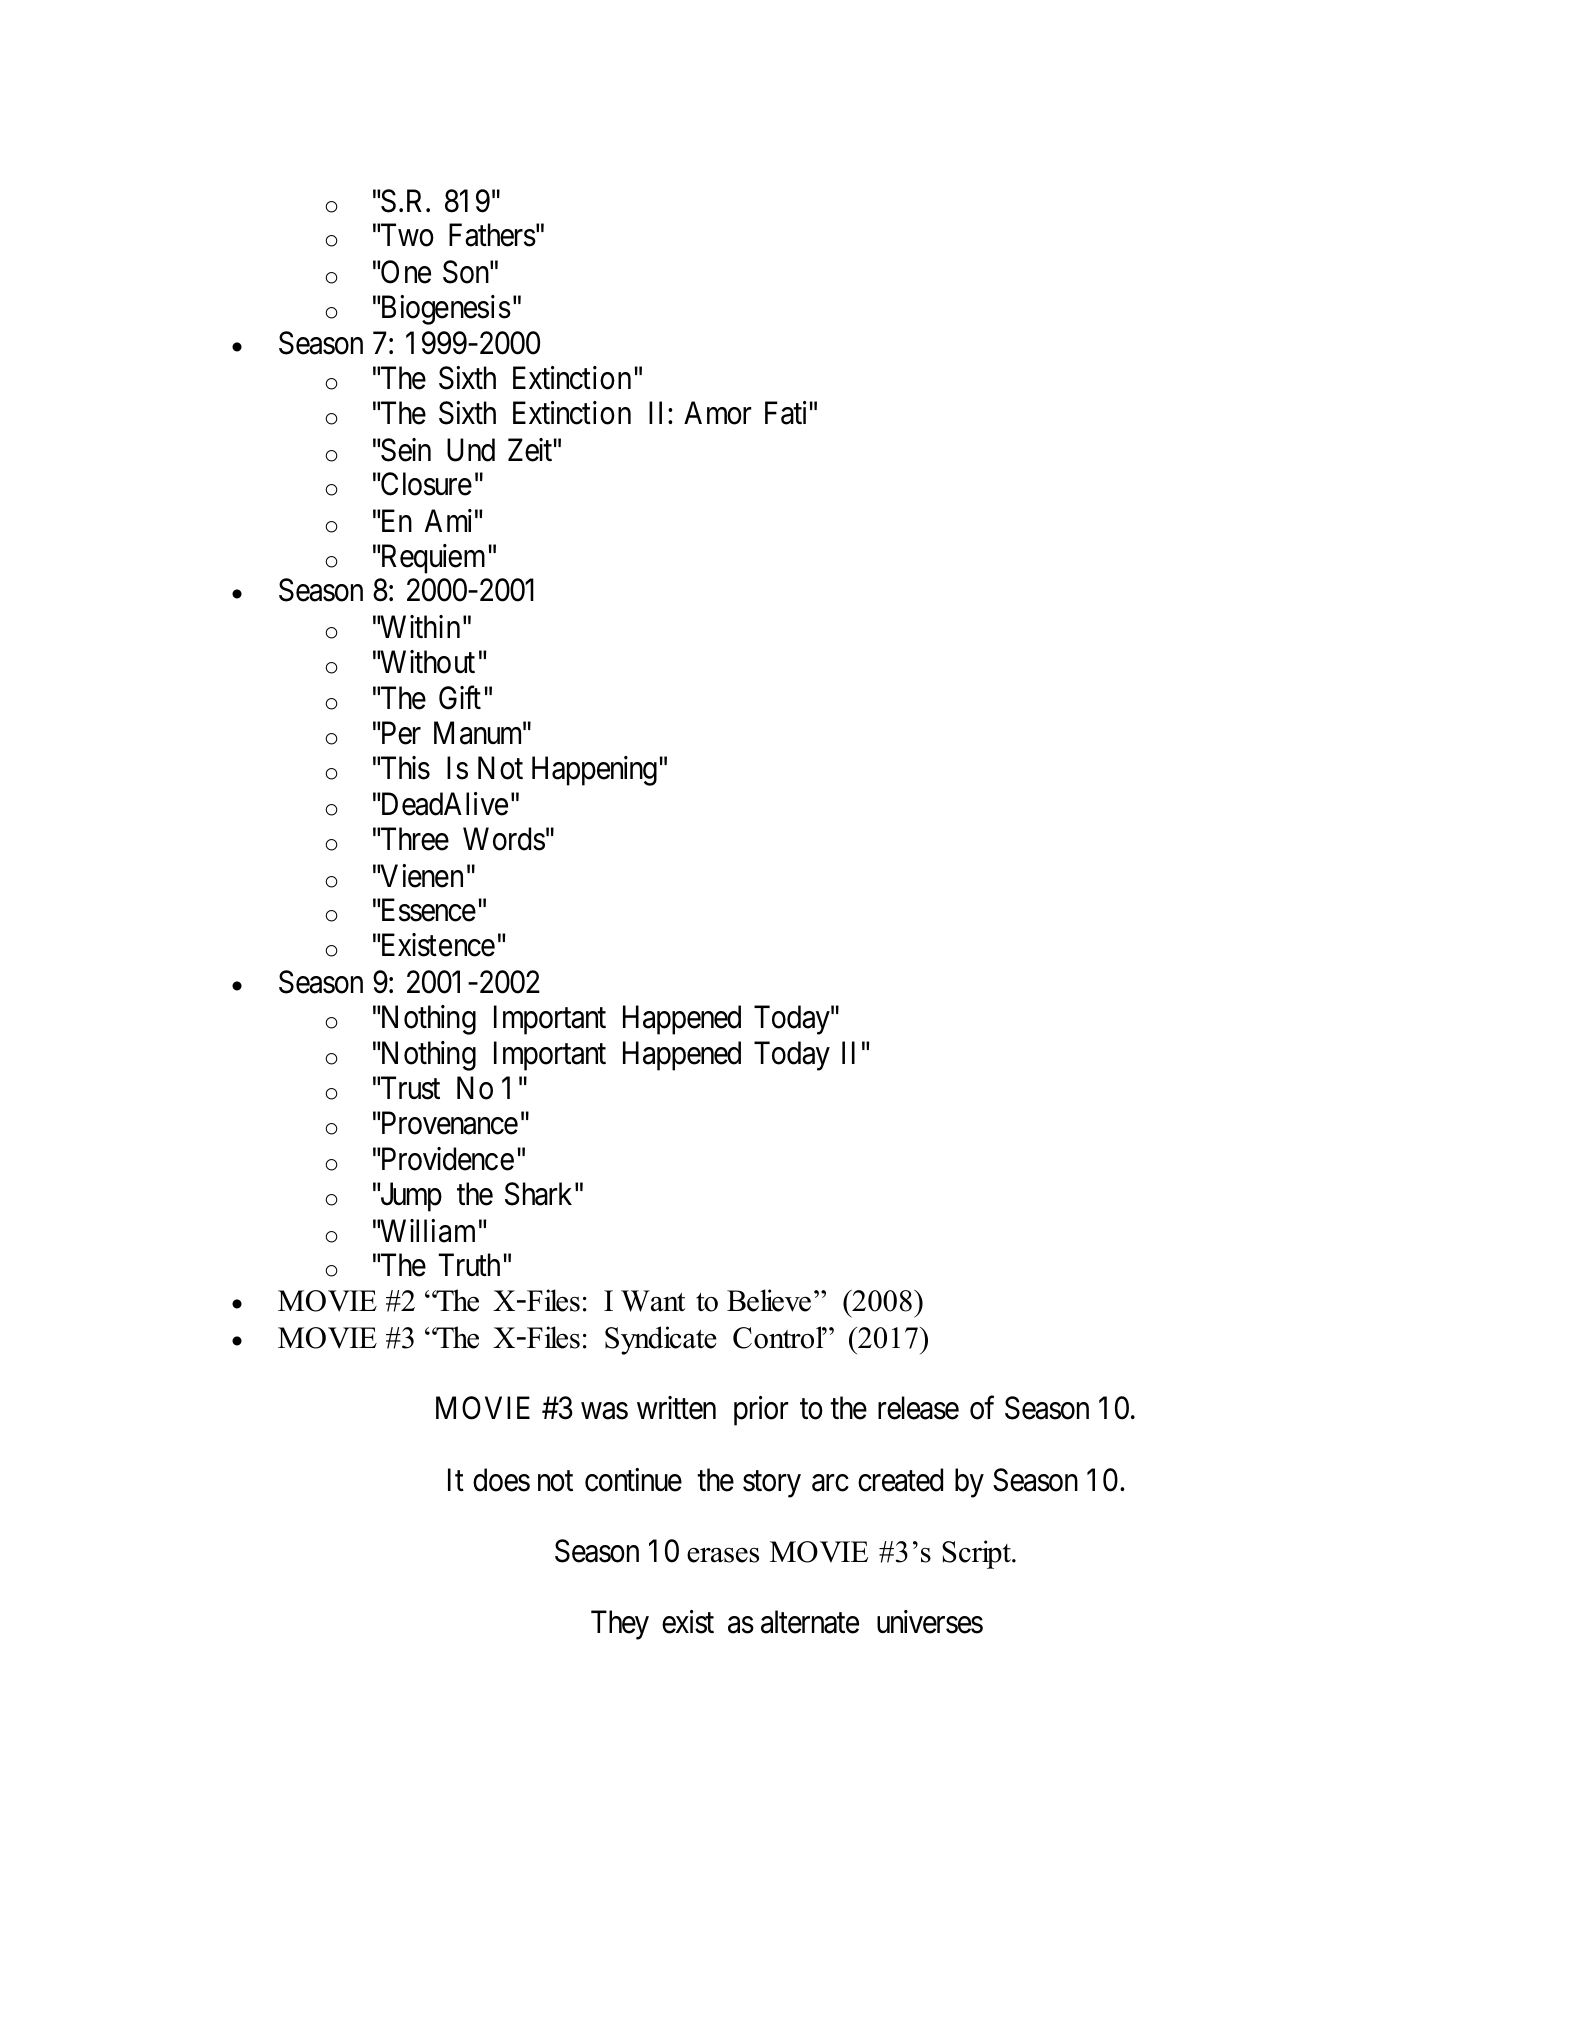  I want to click on Happening, so click(594, 771).
